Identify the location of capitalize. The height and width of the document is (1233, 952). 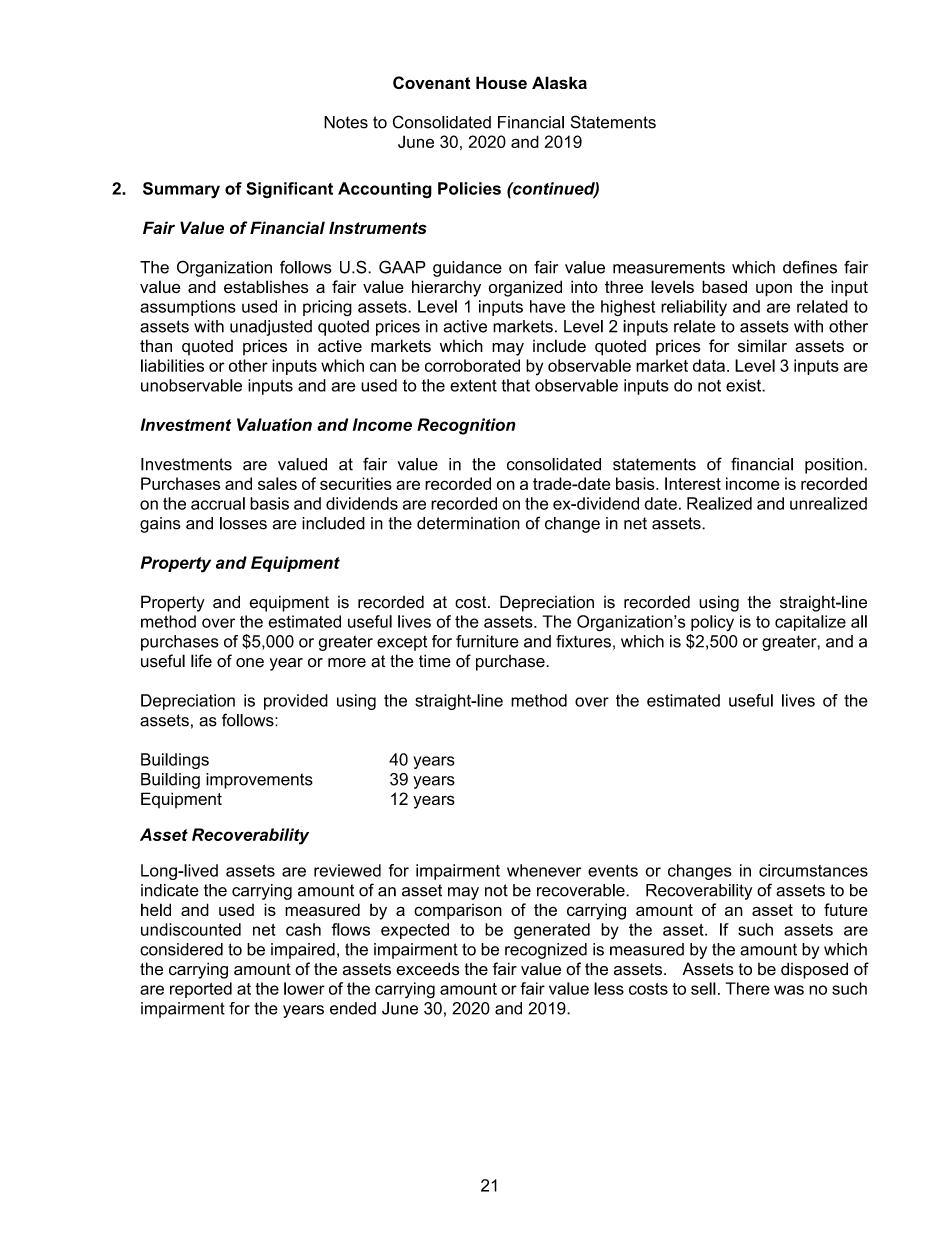
(810, 623).
